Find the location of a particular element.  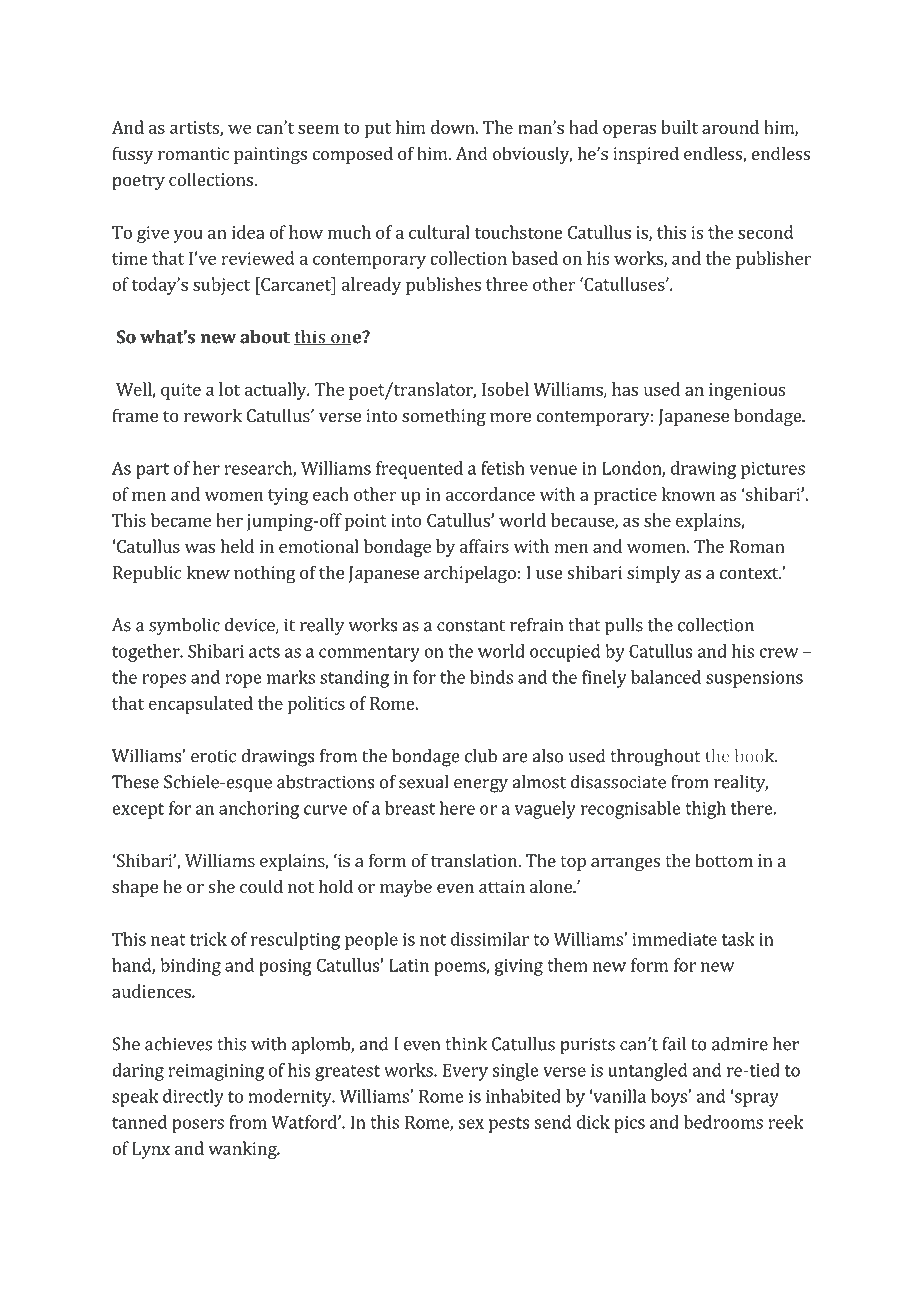

bottom is located at coordinates (724, 860).
